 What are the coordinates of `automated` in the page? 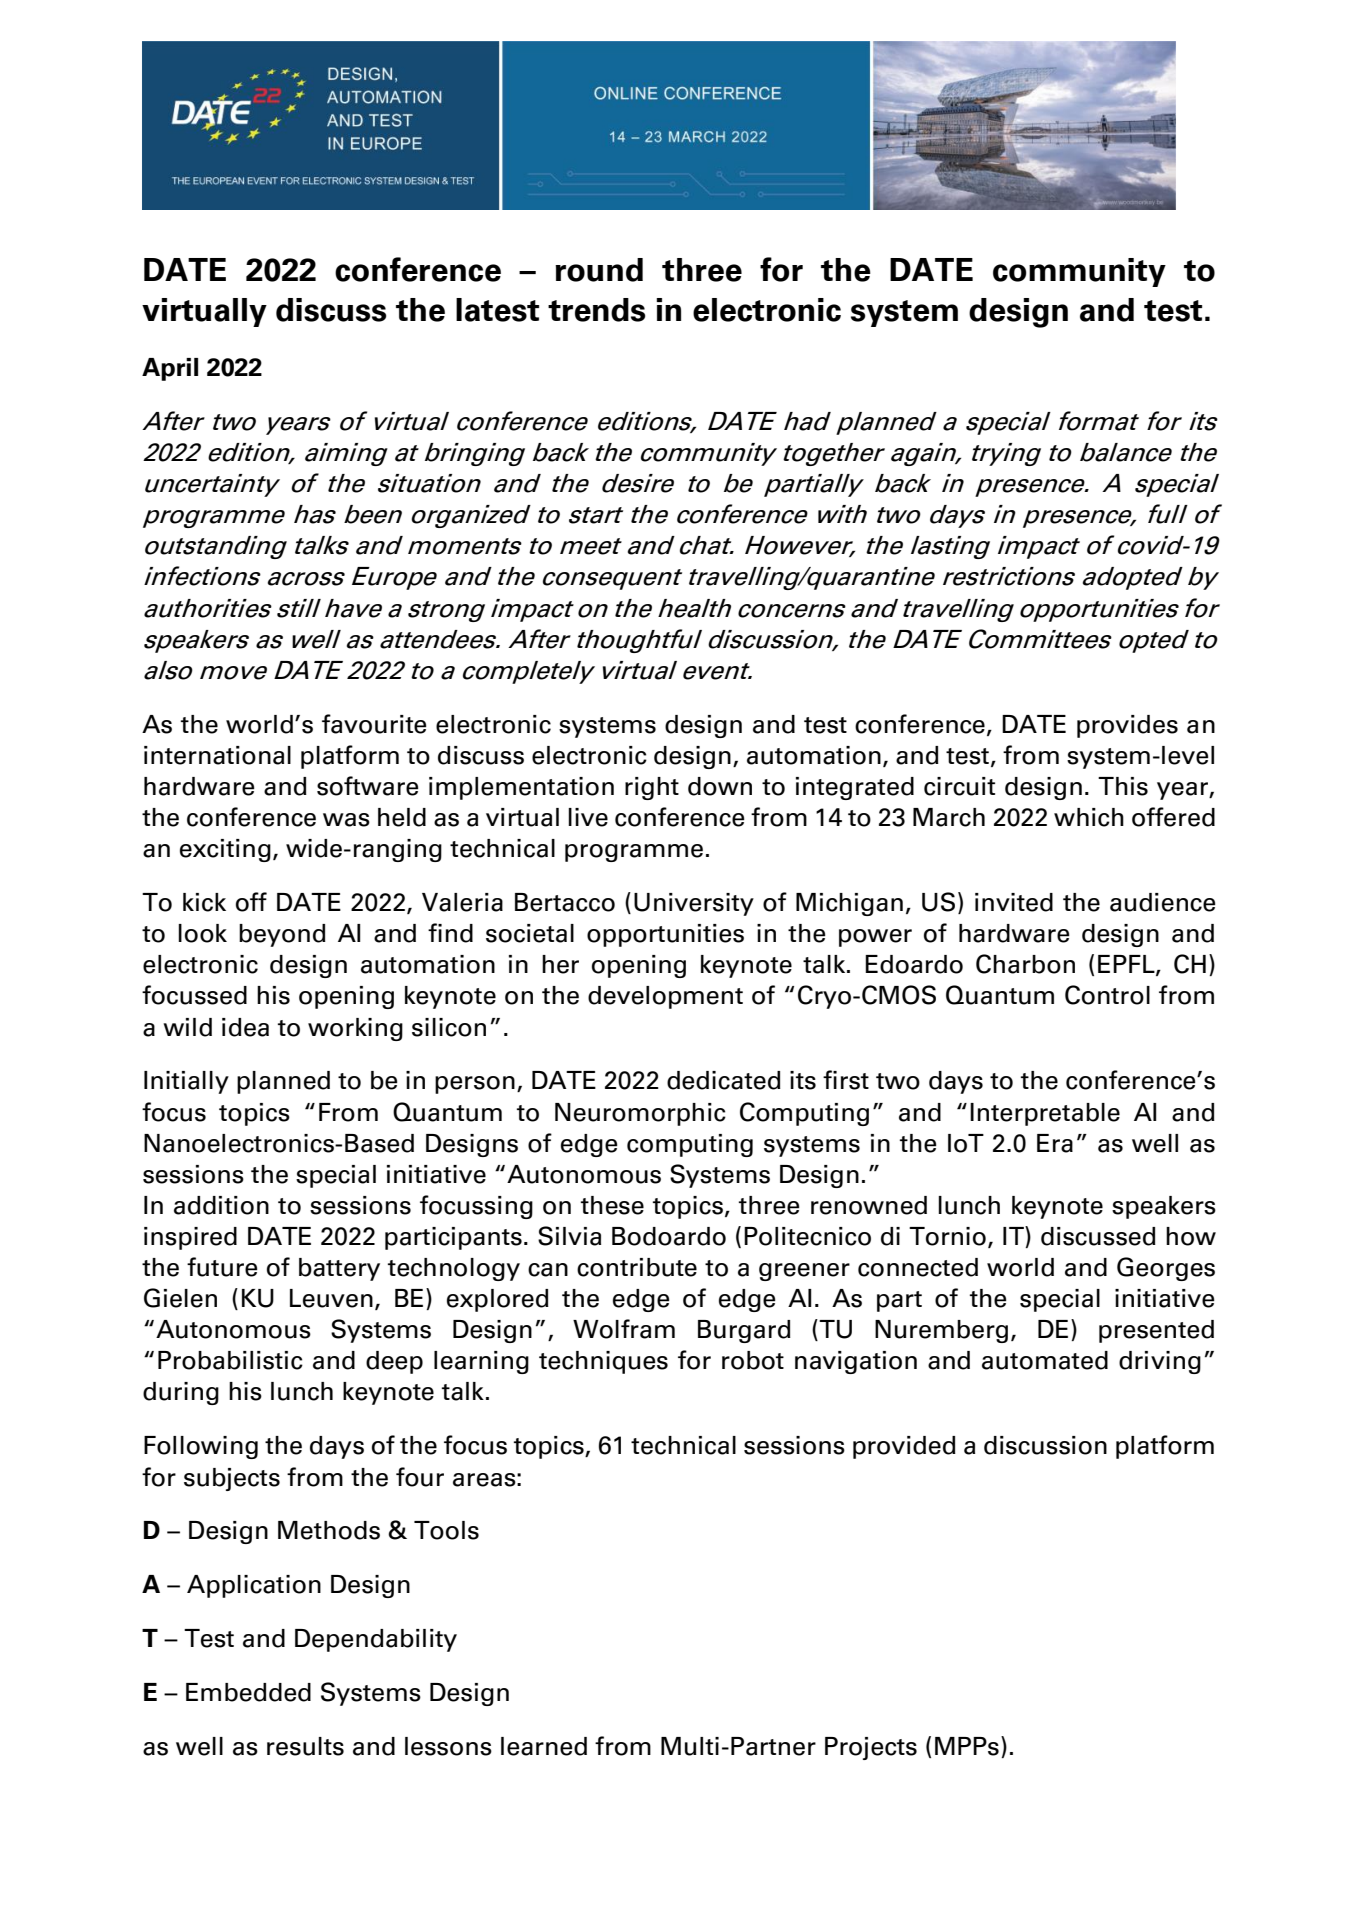 It's located at (1045, 1360).
